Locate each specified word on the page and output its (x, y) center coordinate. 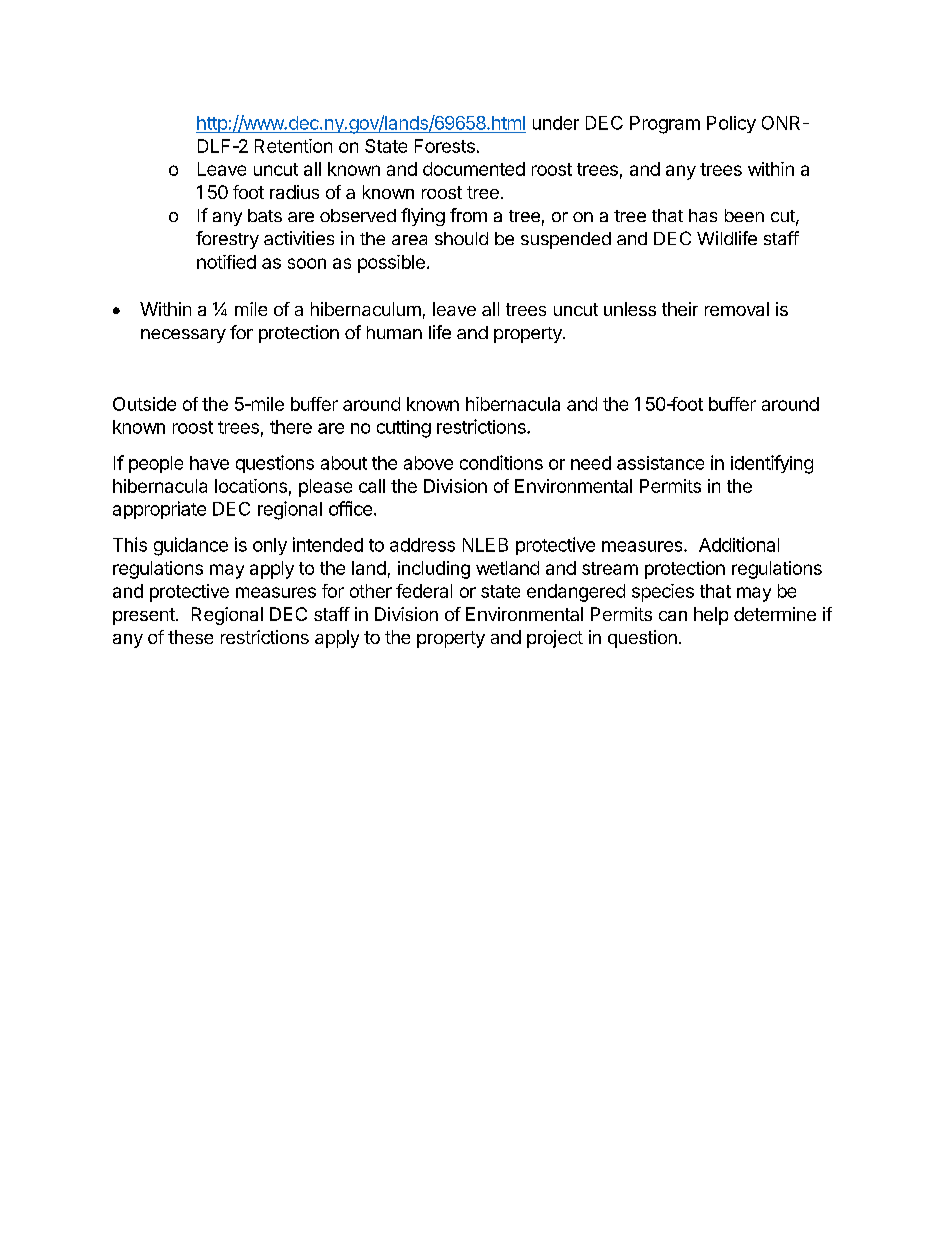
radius (294, 192)
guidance (191, 546)
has (703, 215)
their (680, 309)
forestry (227, 240)
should (461, 238)
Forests (445, 146)
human (394, 332)
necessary (183, 336)
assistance (660, 463)
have (209, 463)
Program (665, 125)
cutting (404, 429)
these (190, 637)
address (422, 545)
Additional (739, 544)
